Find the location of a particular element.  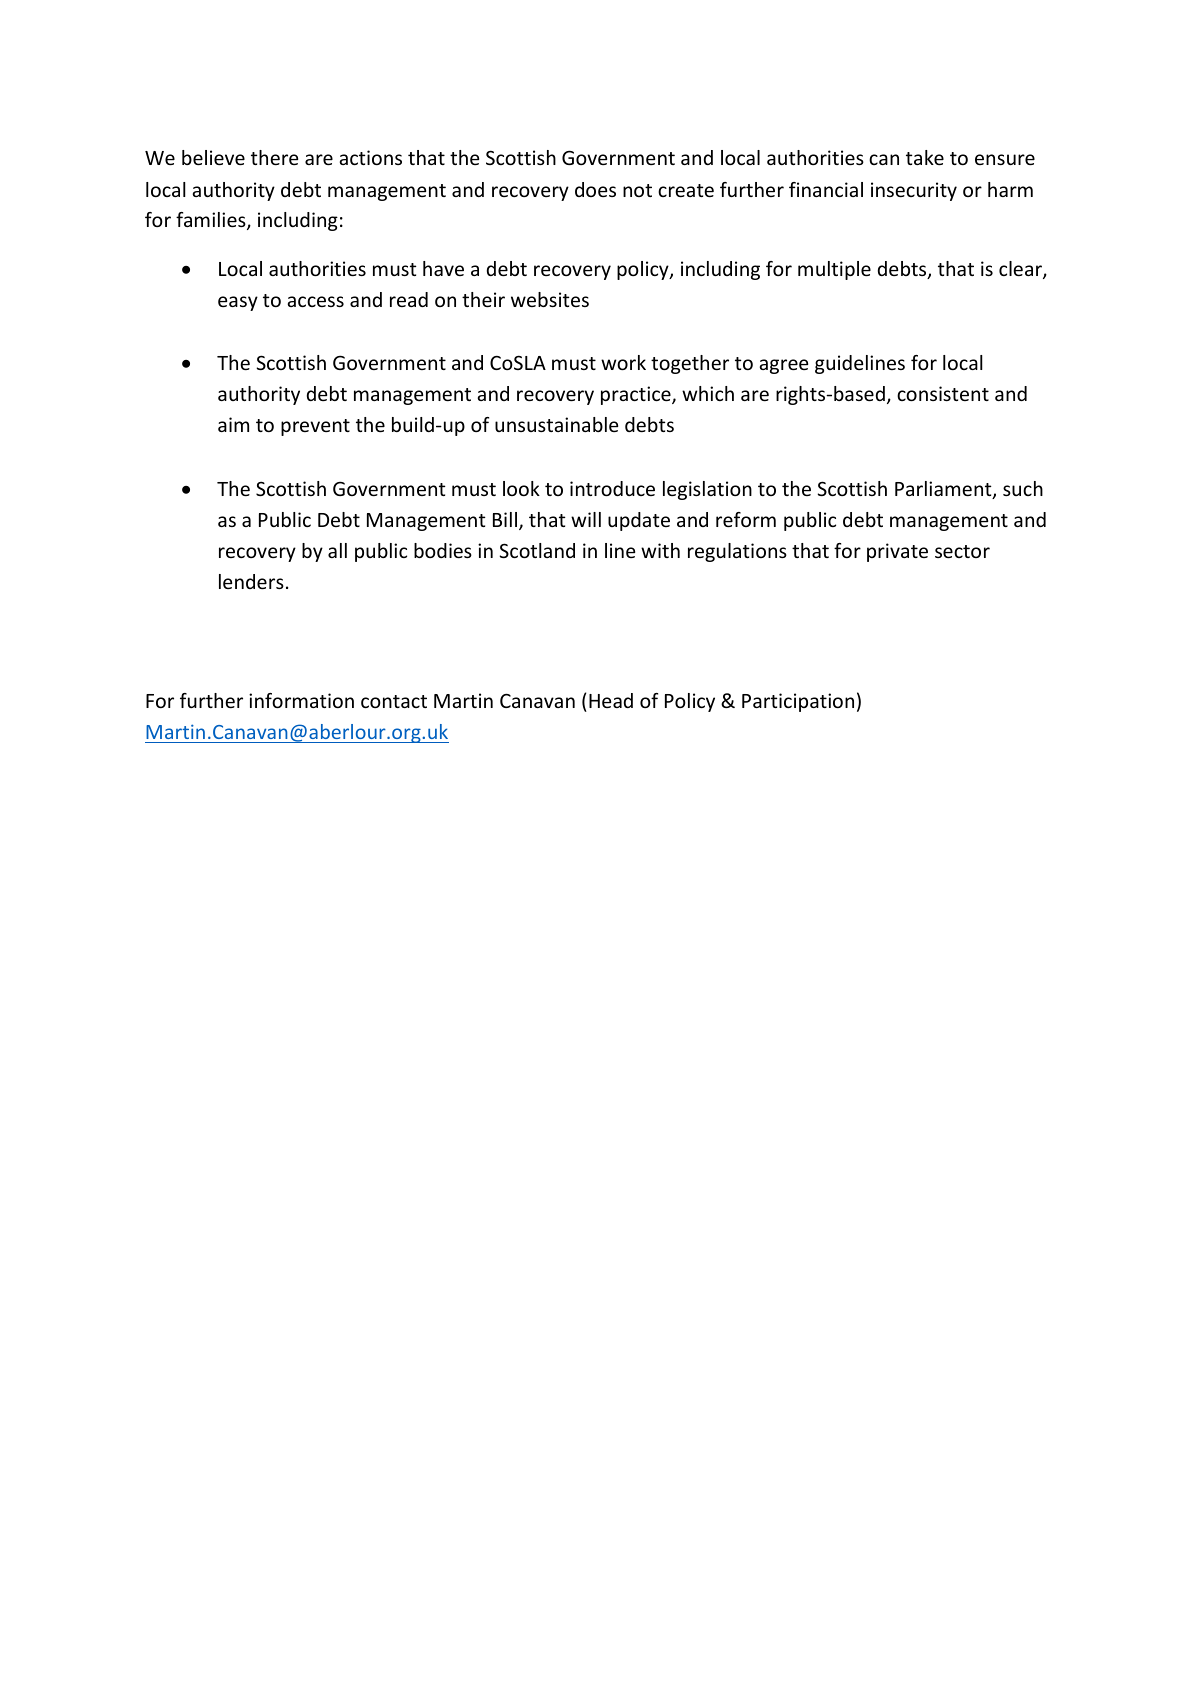

there is located at coordinates (274, 157).
